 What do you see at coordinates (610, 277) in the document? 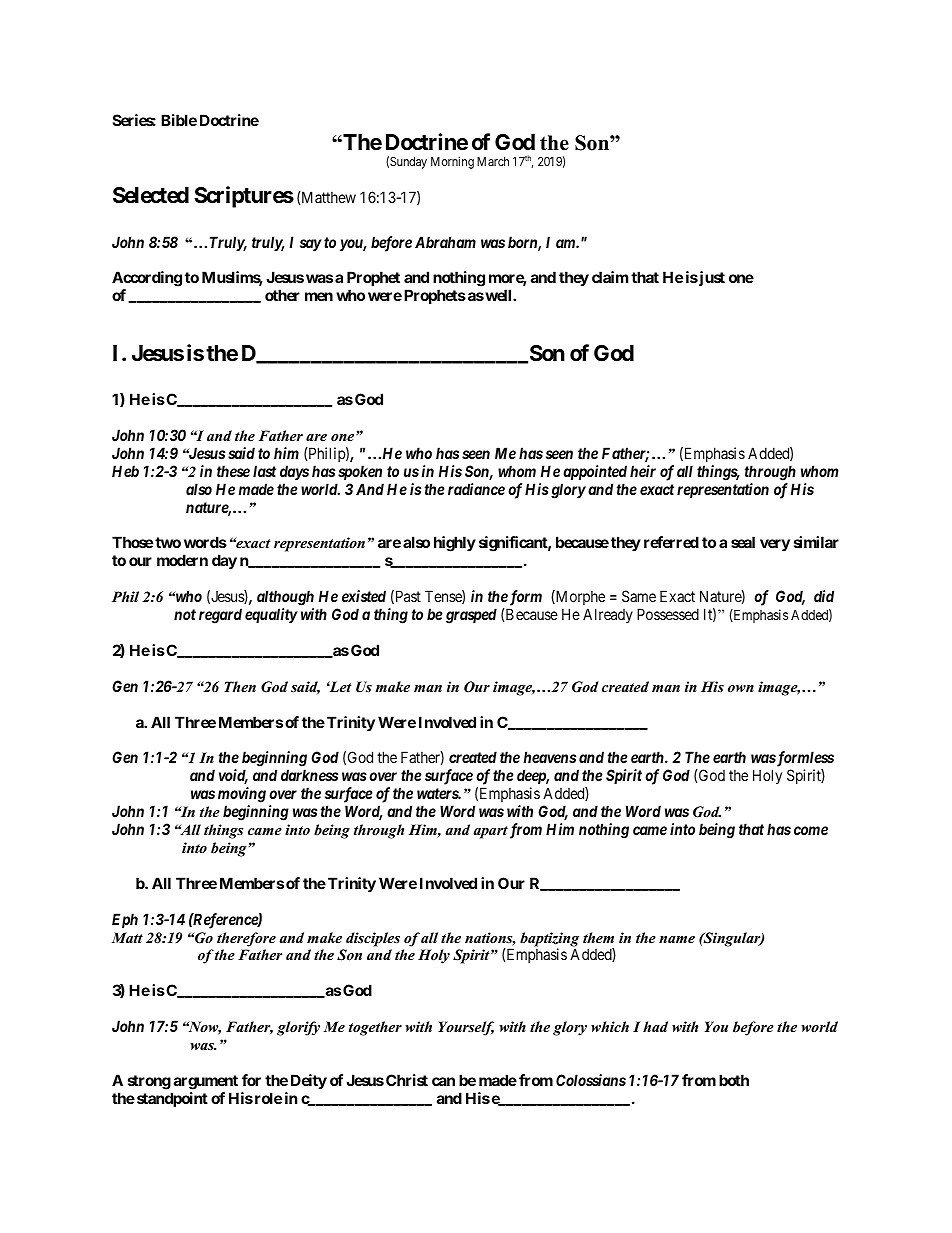
I see `claim` at bounding box center [610, 277].
